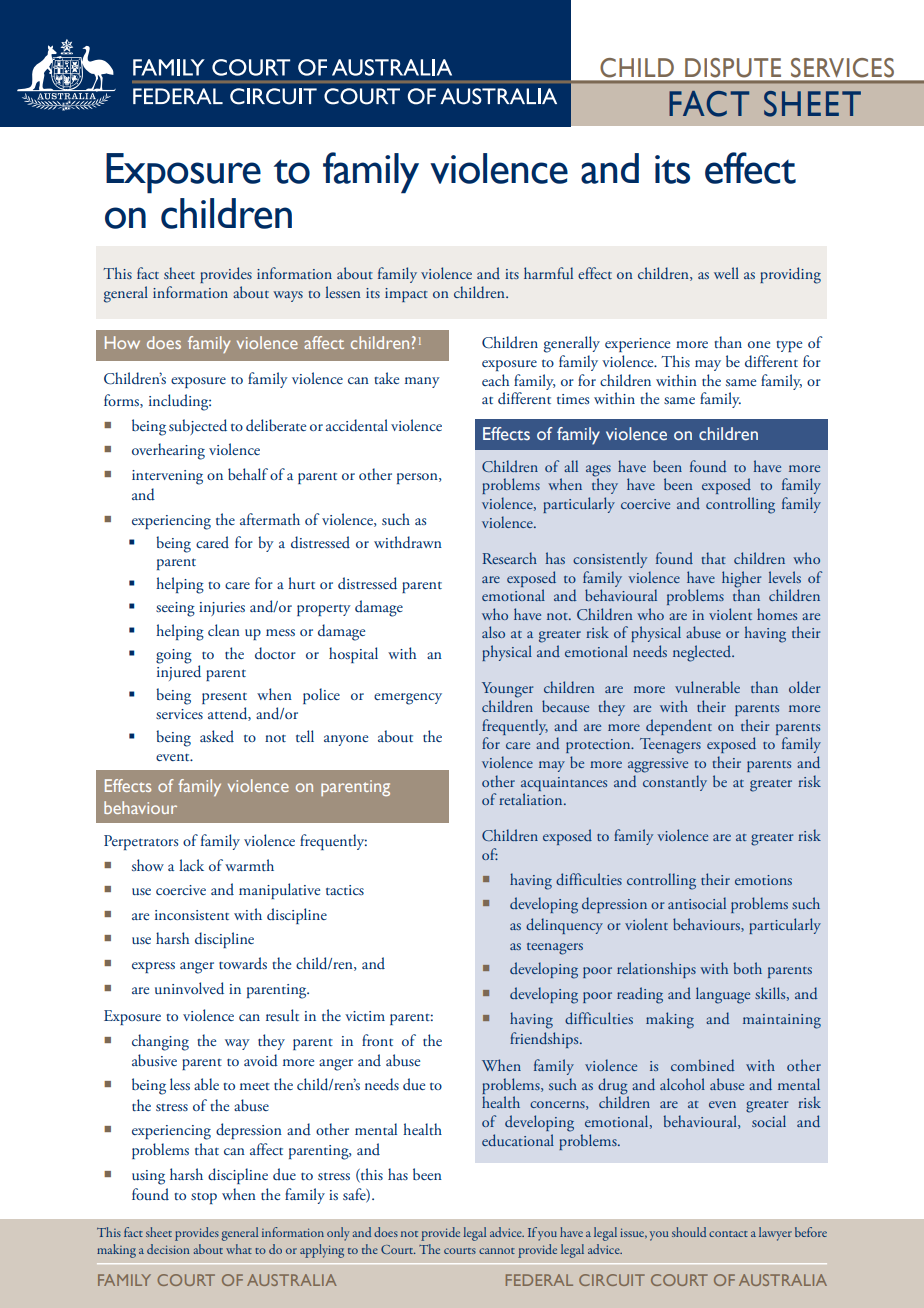  What do you see at coordinates (239, 1249) in the screenshot?
I see `what` at bounding box center [239, 1249].
